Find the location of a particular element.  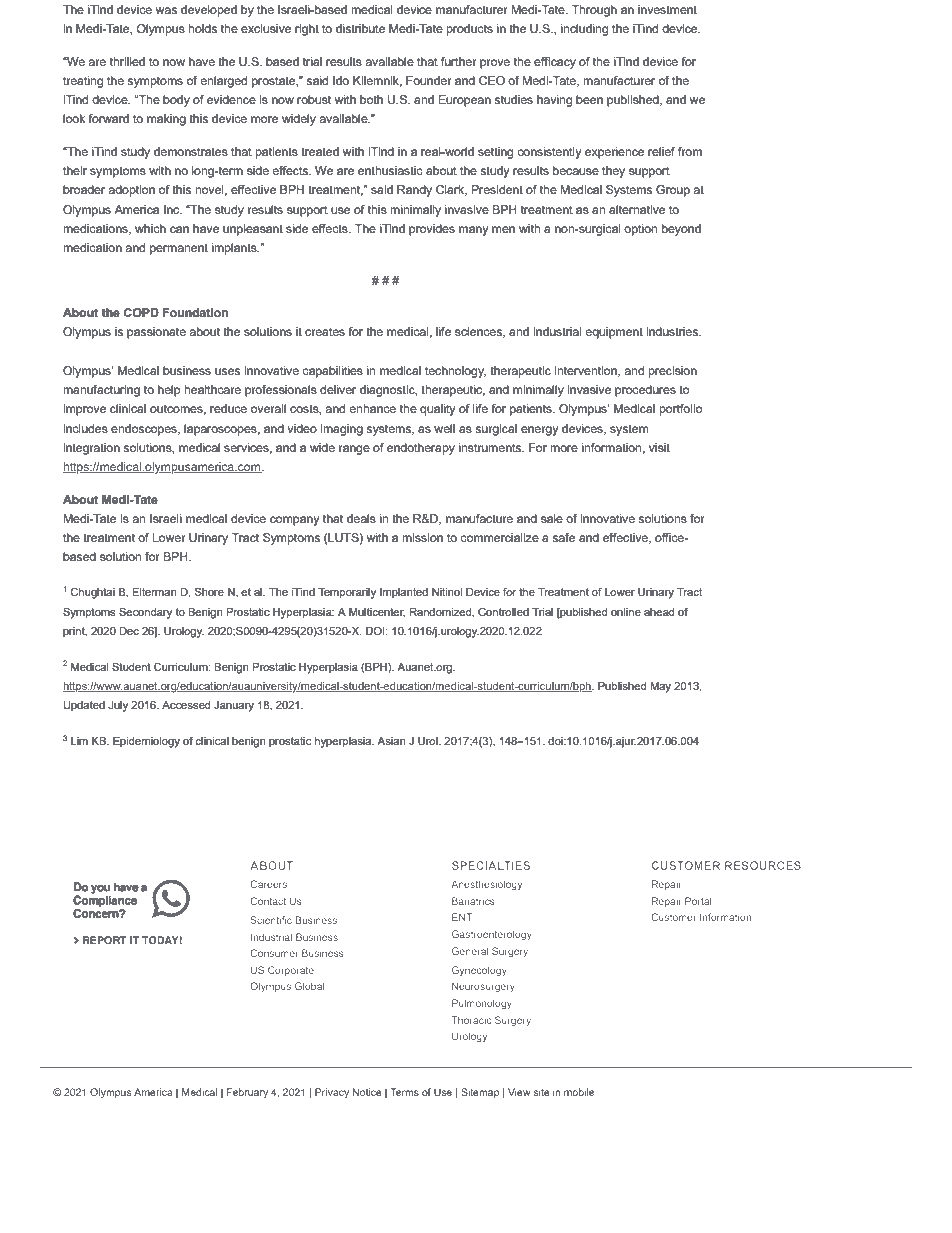

February is located at coordinates (247, 1093).
